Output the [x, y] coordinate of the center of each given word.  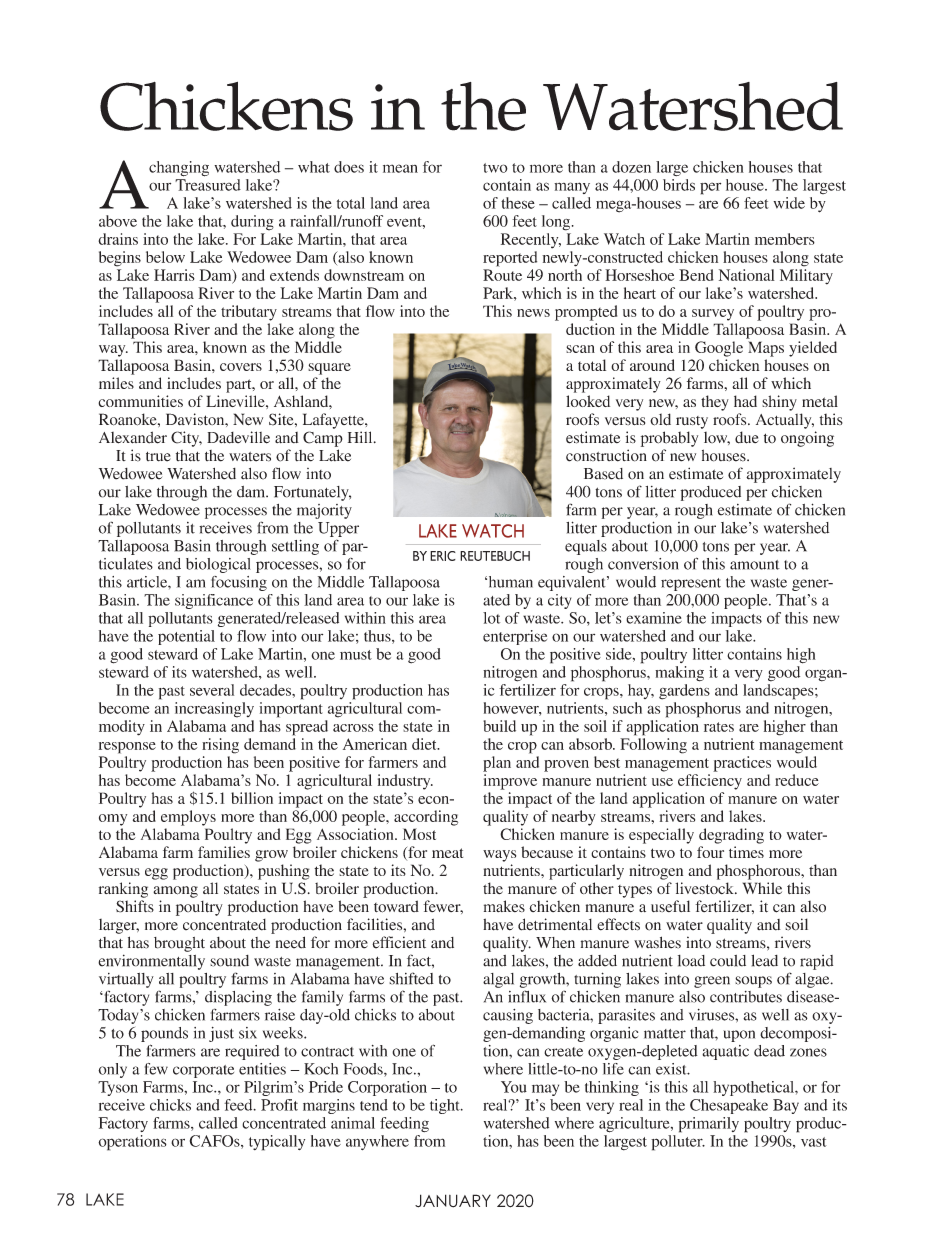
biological [218, 565]
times [746, 852]
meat [447, 853]
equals [586, 547]
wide [789, 203]
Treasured [208, 185]
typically [277, 1143]
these [518, 203]
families [224, 852]
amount [755, 565]
